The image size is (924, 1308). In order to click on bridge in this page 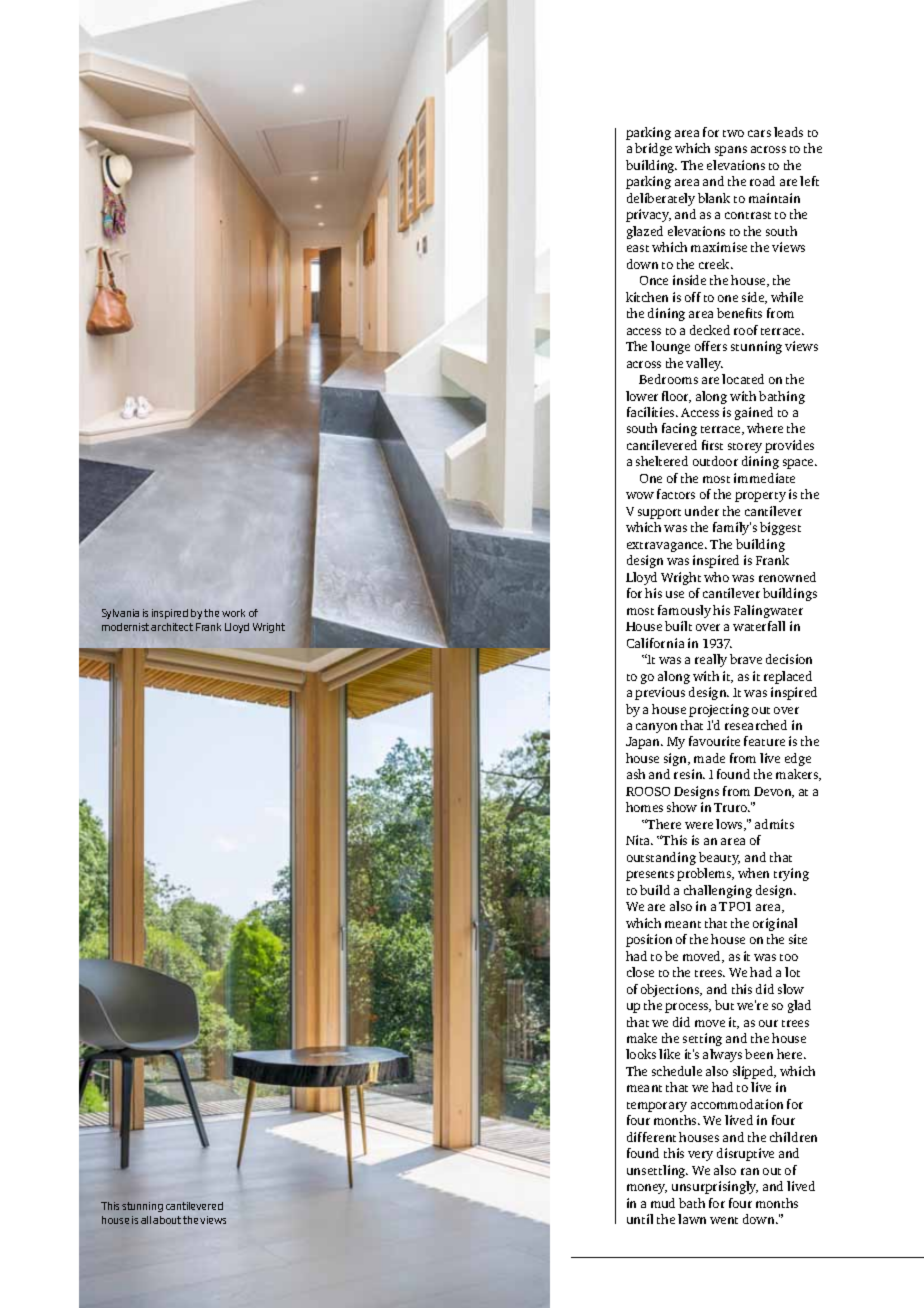, I will do `click(653, 149)`.
